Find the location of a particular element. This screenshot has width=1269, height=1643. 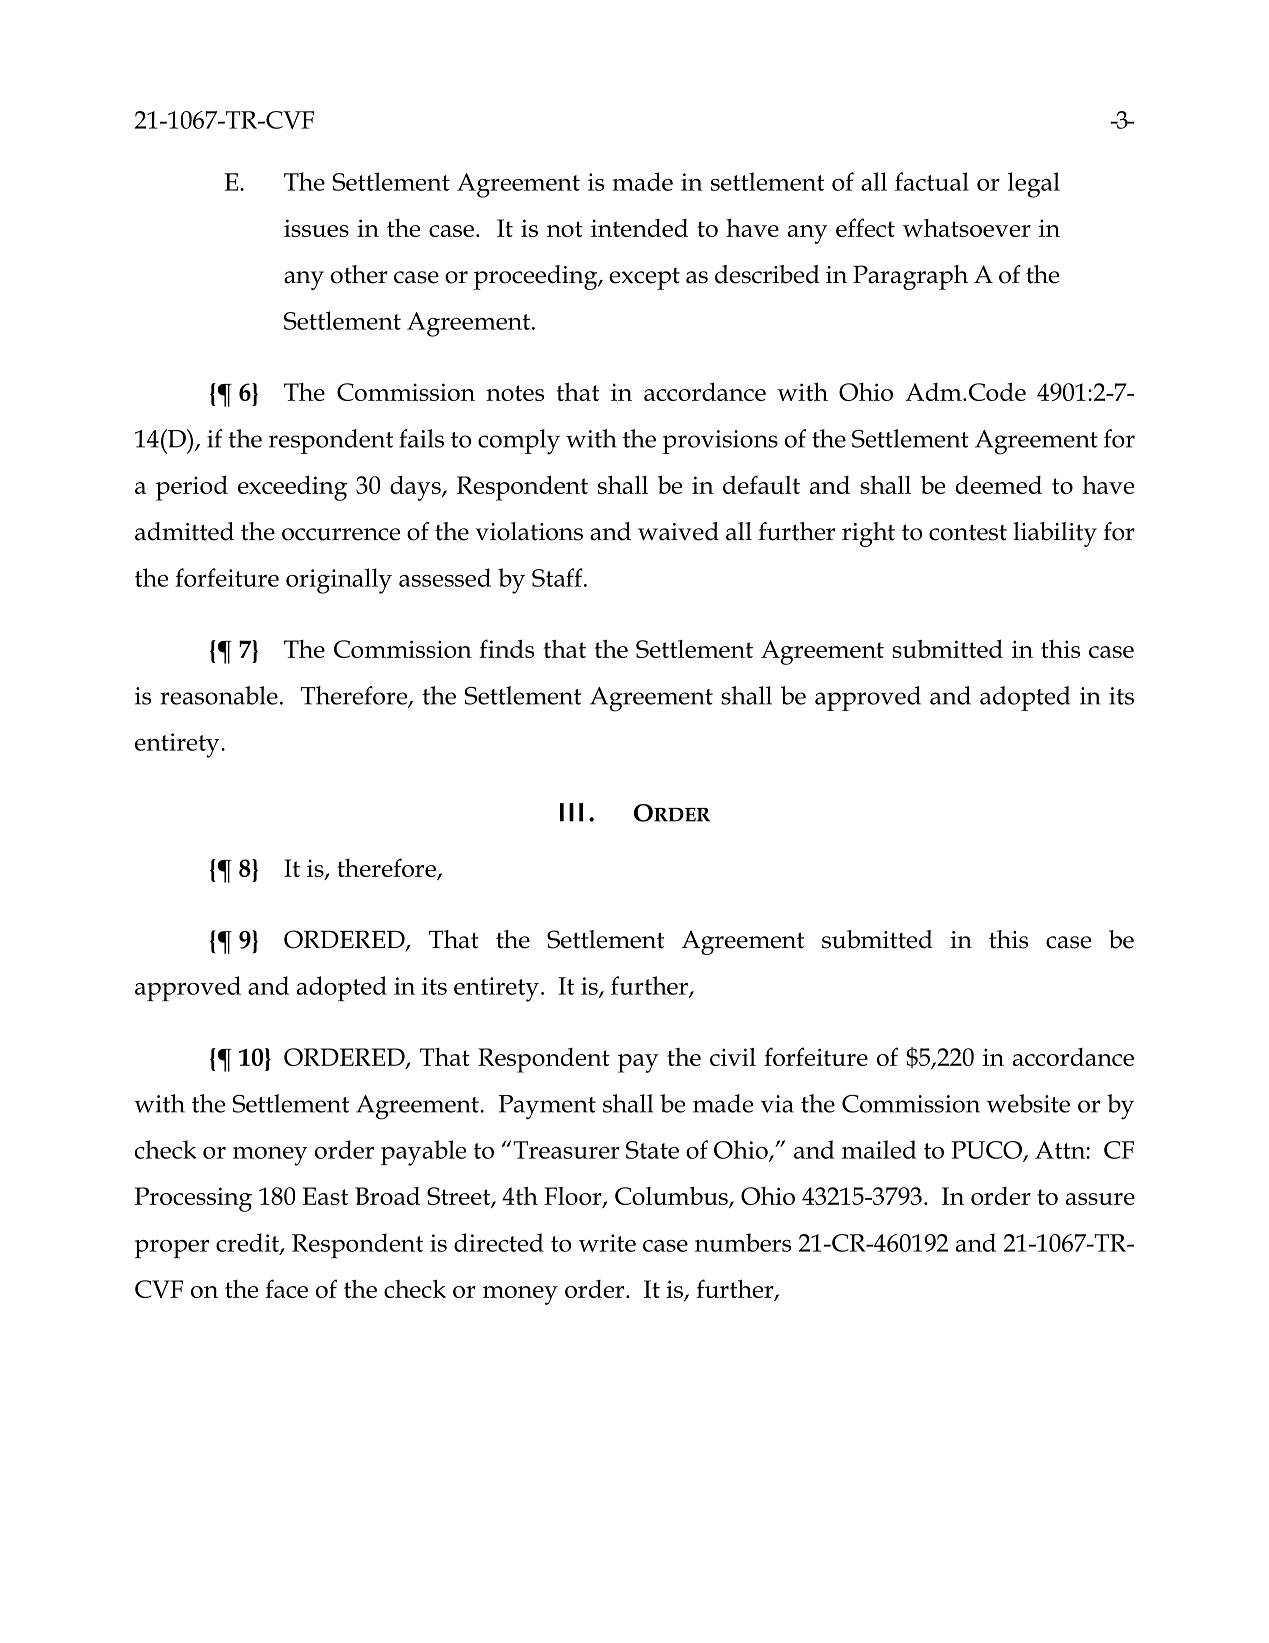

intended is located at coordinates (639, 228).
